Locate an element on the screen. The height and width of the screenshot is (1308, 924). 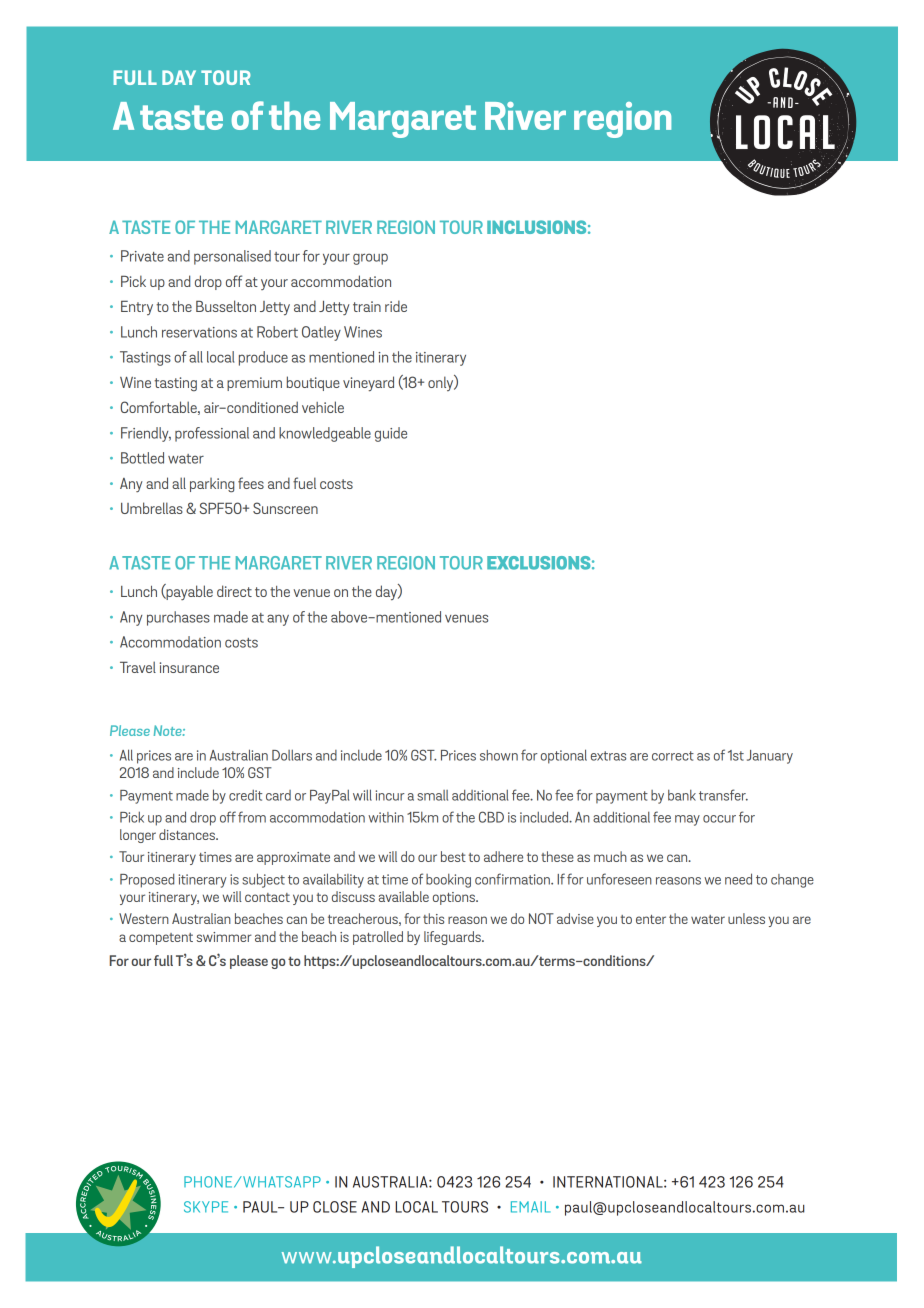
group is located at coordinates (370, 259).
